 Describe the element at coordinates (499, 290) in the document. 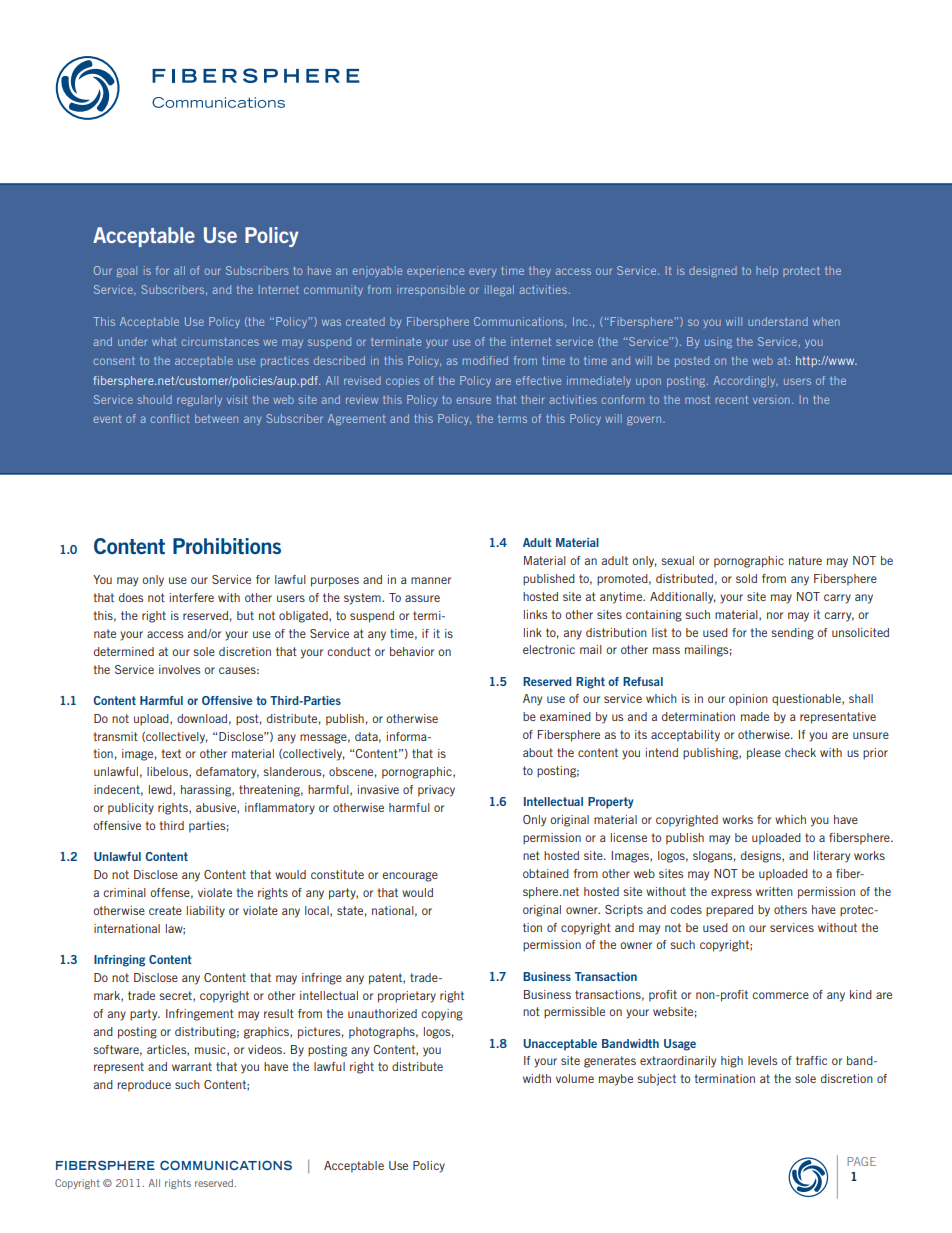

I see `illegal` at that location.
